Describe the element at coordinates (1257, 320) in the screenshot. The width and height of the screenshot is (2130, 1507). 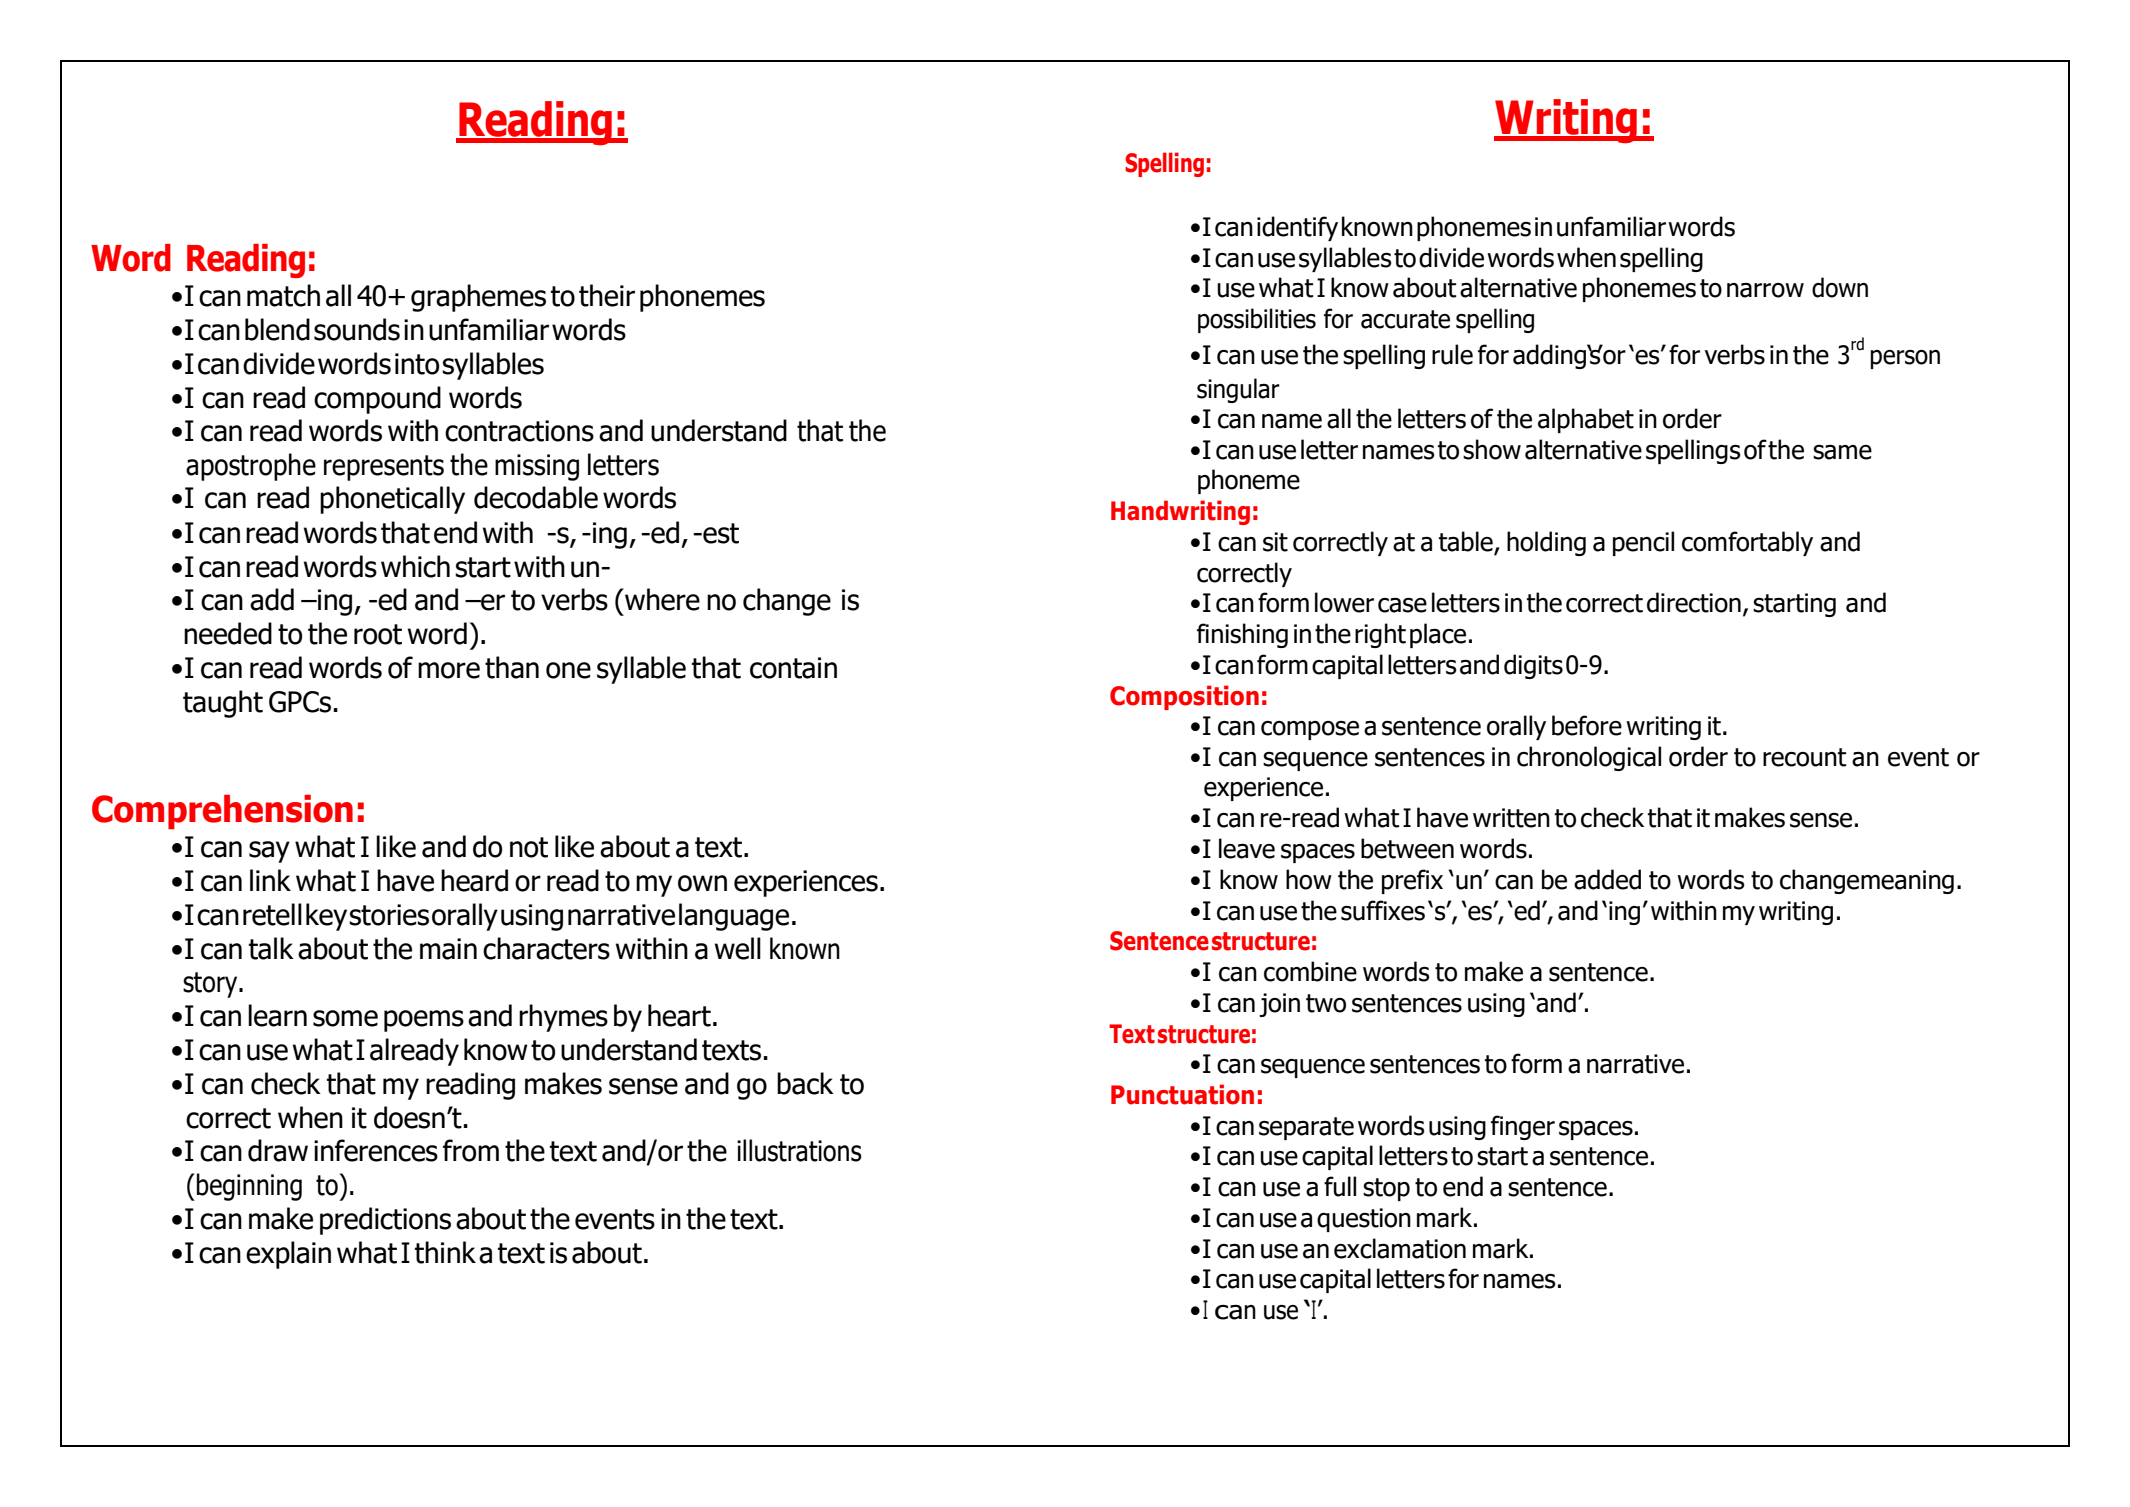
I see `possibilities` at that location.
